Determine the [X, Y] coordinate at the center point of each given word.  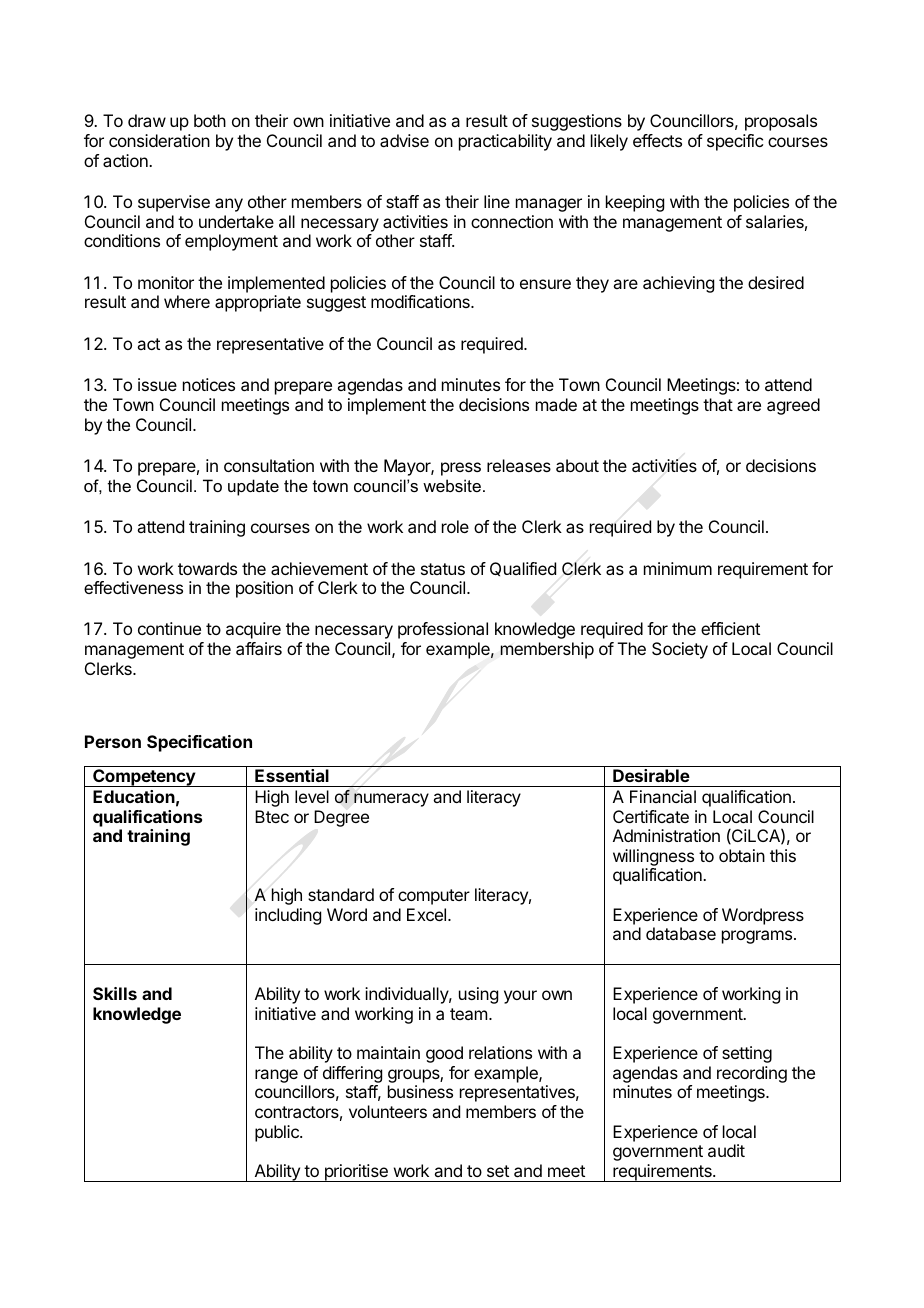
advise [404, 140]
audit [726, 1150]
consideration [159, 140]
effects [657, 140]
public [278, 1133]
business [420, 1091]
